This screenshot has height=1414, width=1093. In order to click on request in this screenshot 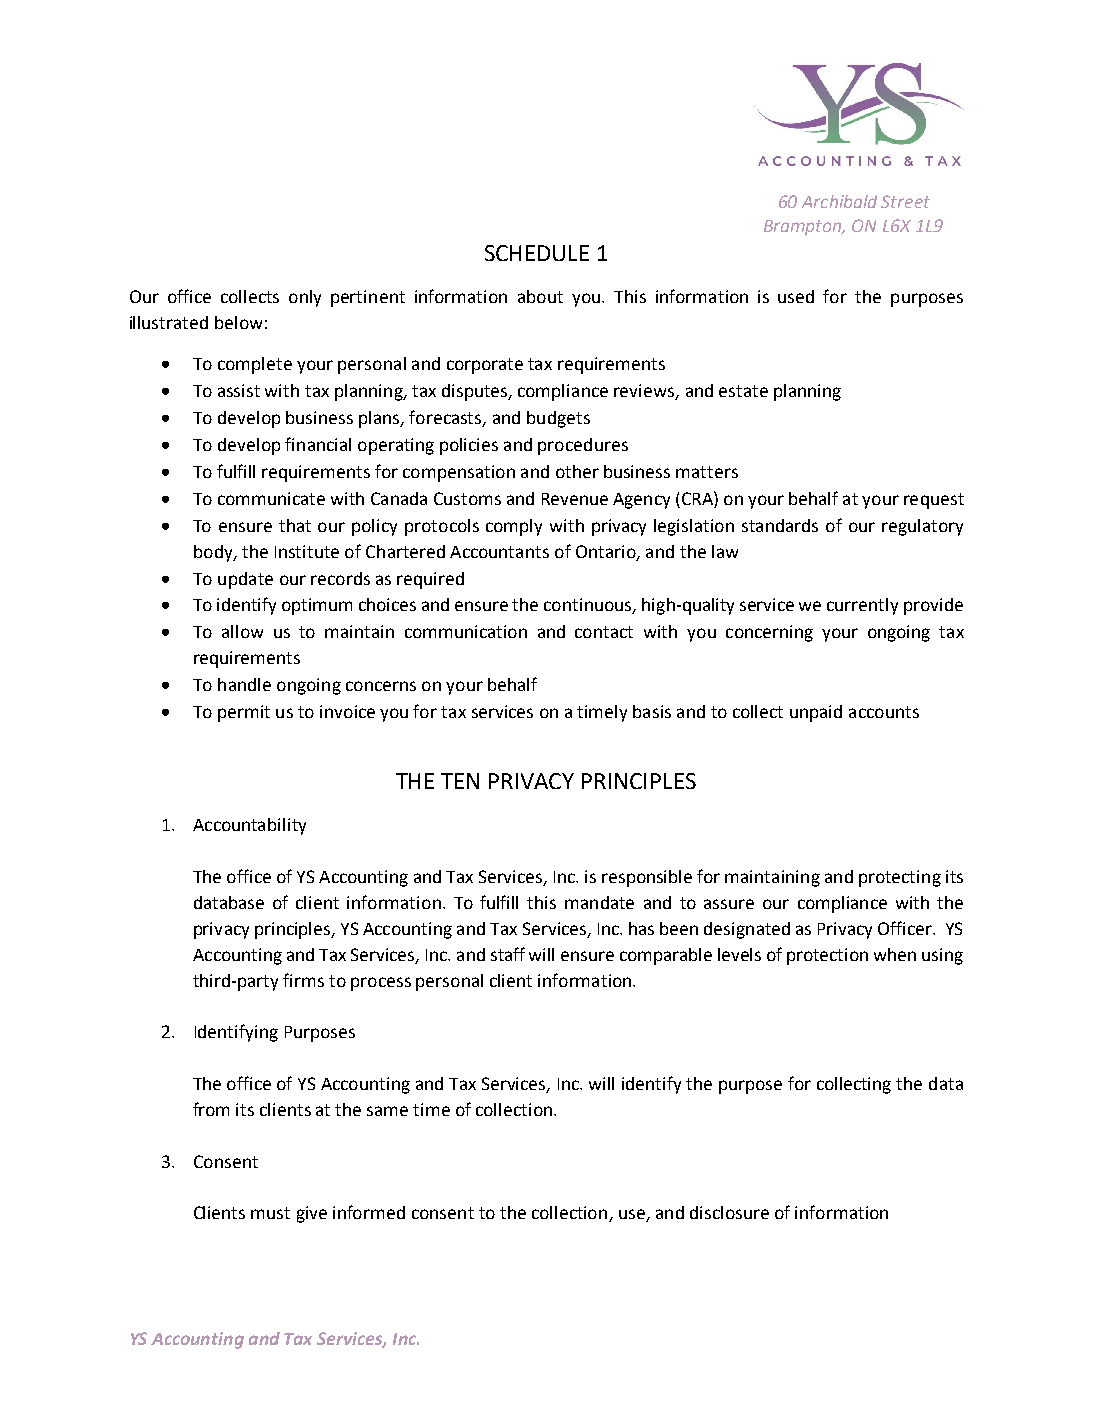, I will do `click(934, 501)`.
